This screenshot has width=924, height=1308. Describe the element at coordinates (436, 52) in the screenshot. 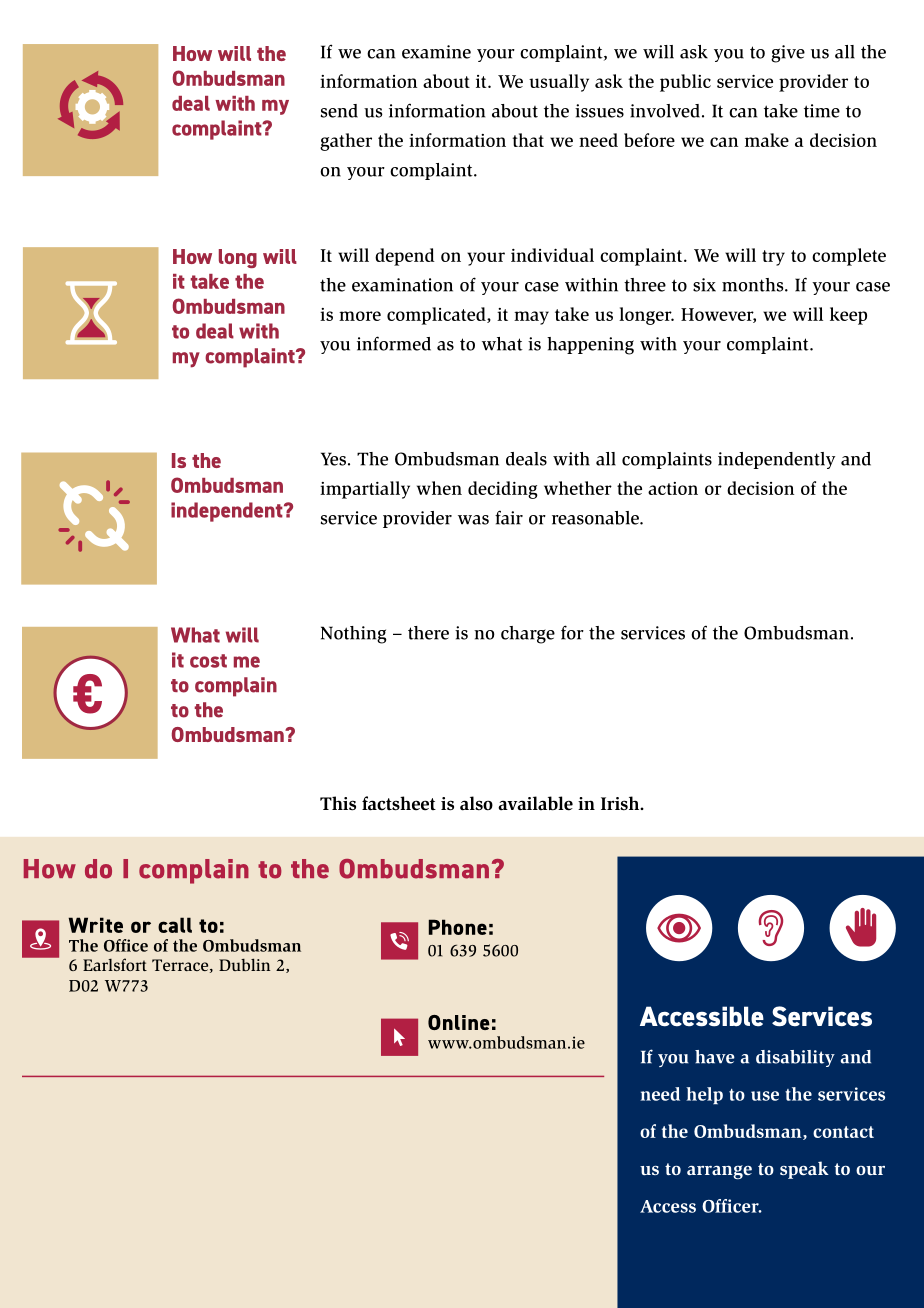

I see `examine` at that location.
